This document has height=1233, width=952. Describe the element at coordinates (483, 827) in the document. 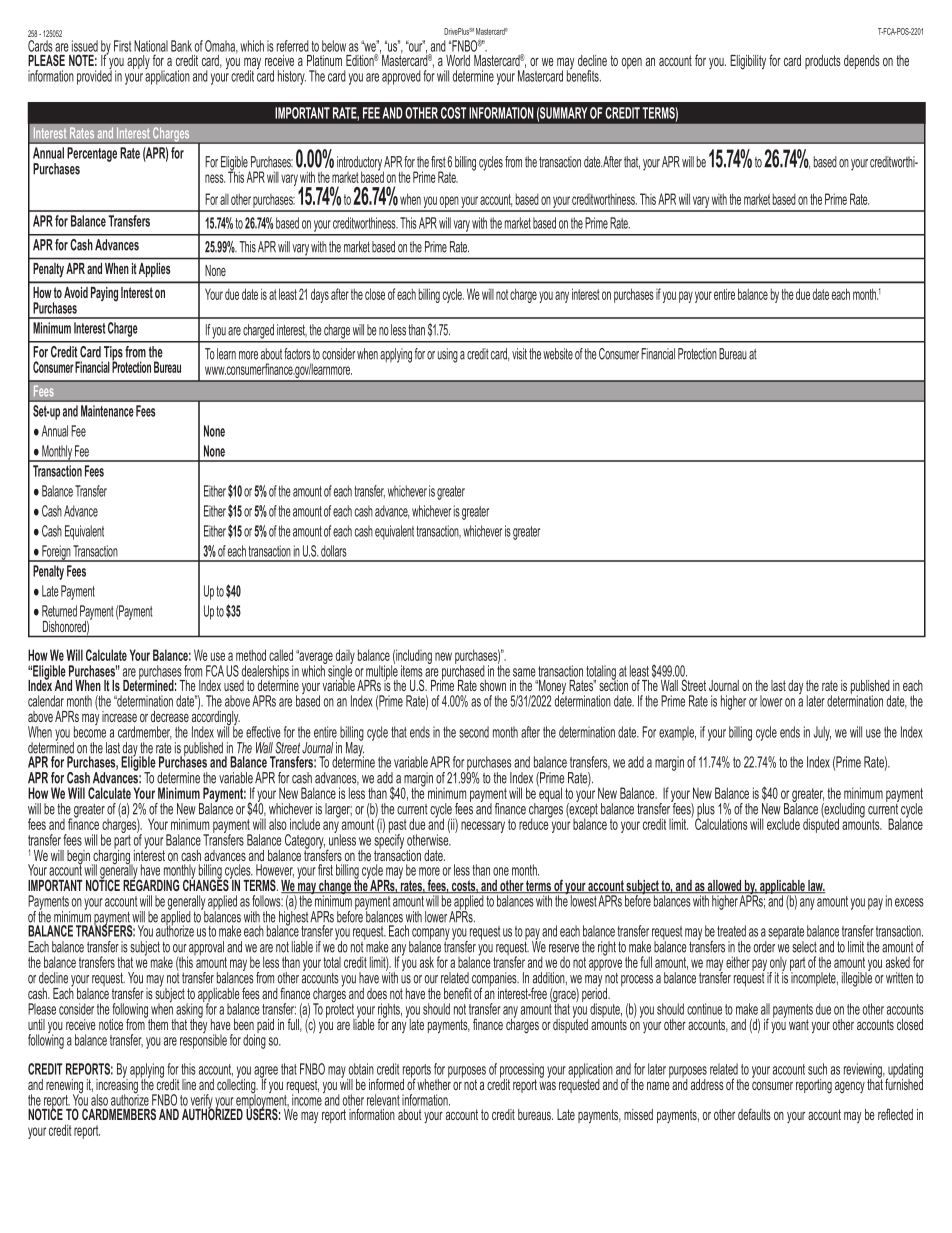

I see `necessary` at that location.
